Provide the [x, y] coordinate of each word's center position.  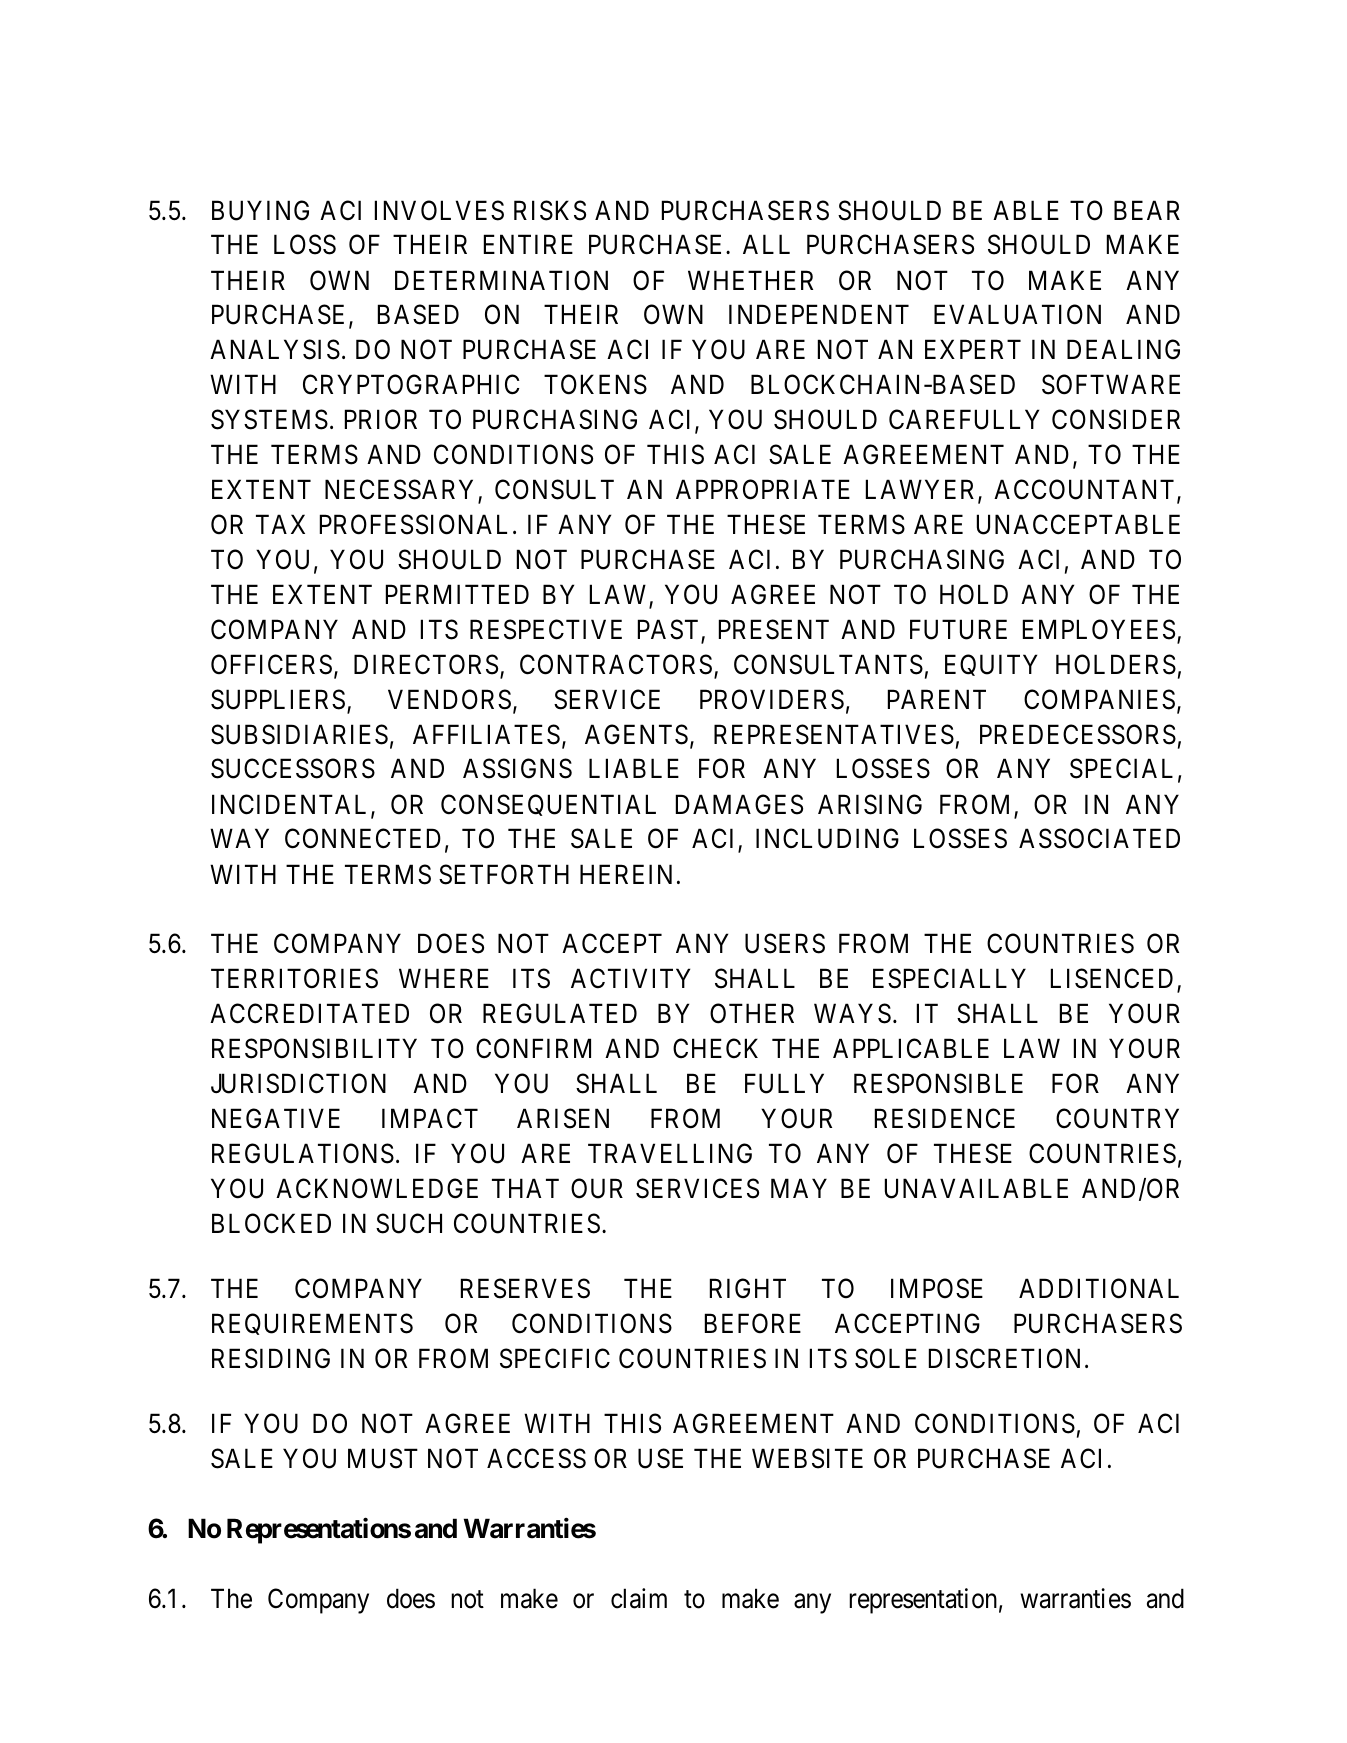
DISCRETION [1007, 1358]
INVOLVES [439, 210]
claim [639, 1598]
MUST [383, 1458]
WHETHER [750, 280]
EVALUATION [1017, 315]
